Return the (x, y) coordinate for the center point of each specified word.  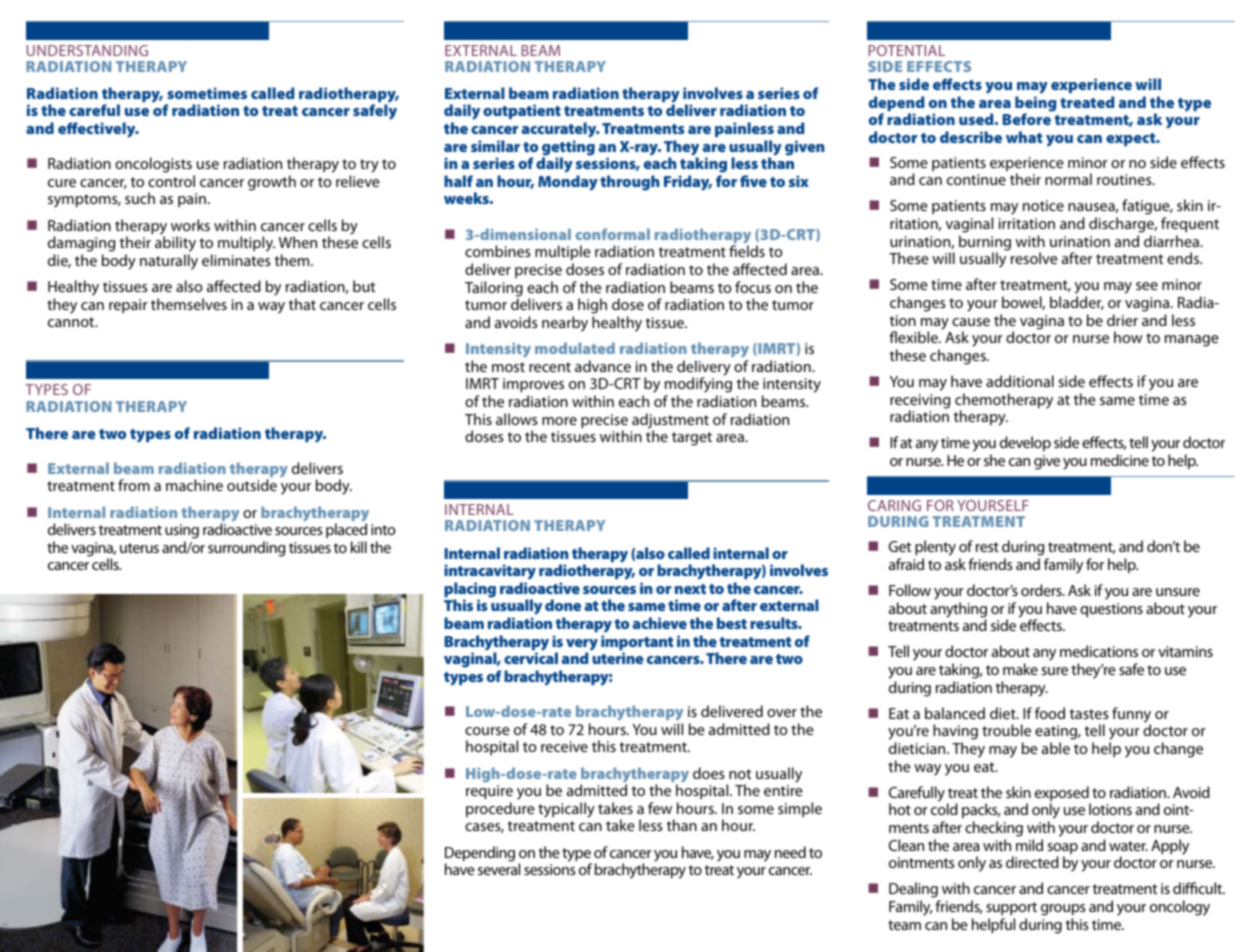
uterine (617, 658)
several (499, 869)
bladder (1077, 303)
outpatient (522, 111)
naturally (169, 262)
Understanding (87, 50)
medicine (1120, 460)
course (487, 731)
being (1036, 105)
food (1050, 713)
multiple (563, 254)
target (692, 439)
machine (194, 485)
